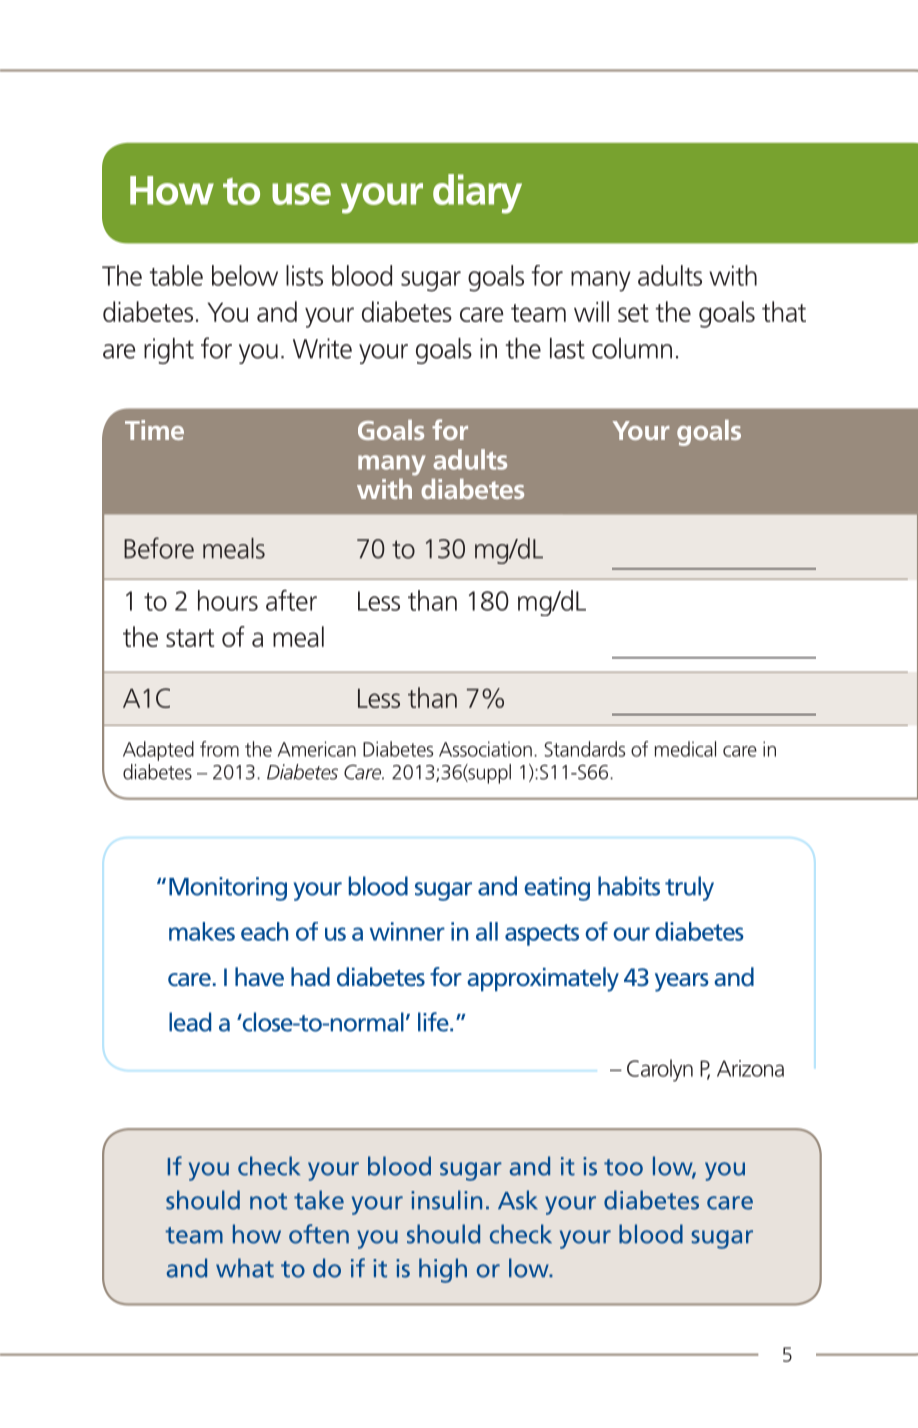 This document has height=1428, width=918. I want to click on that, so click(784, 311).
